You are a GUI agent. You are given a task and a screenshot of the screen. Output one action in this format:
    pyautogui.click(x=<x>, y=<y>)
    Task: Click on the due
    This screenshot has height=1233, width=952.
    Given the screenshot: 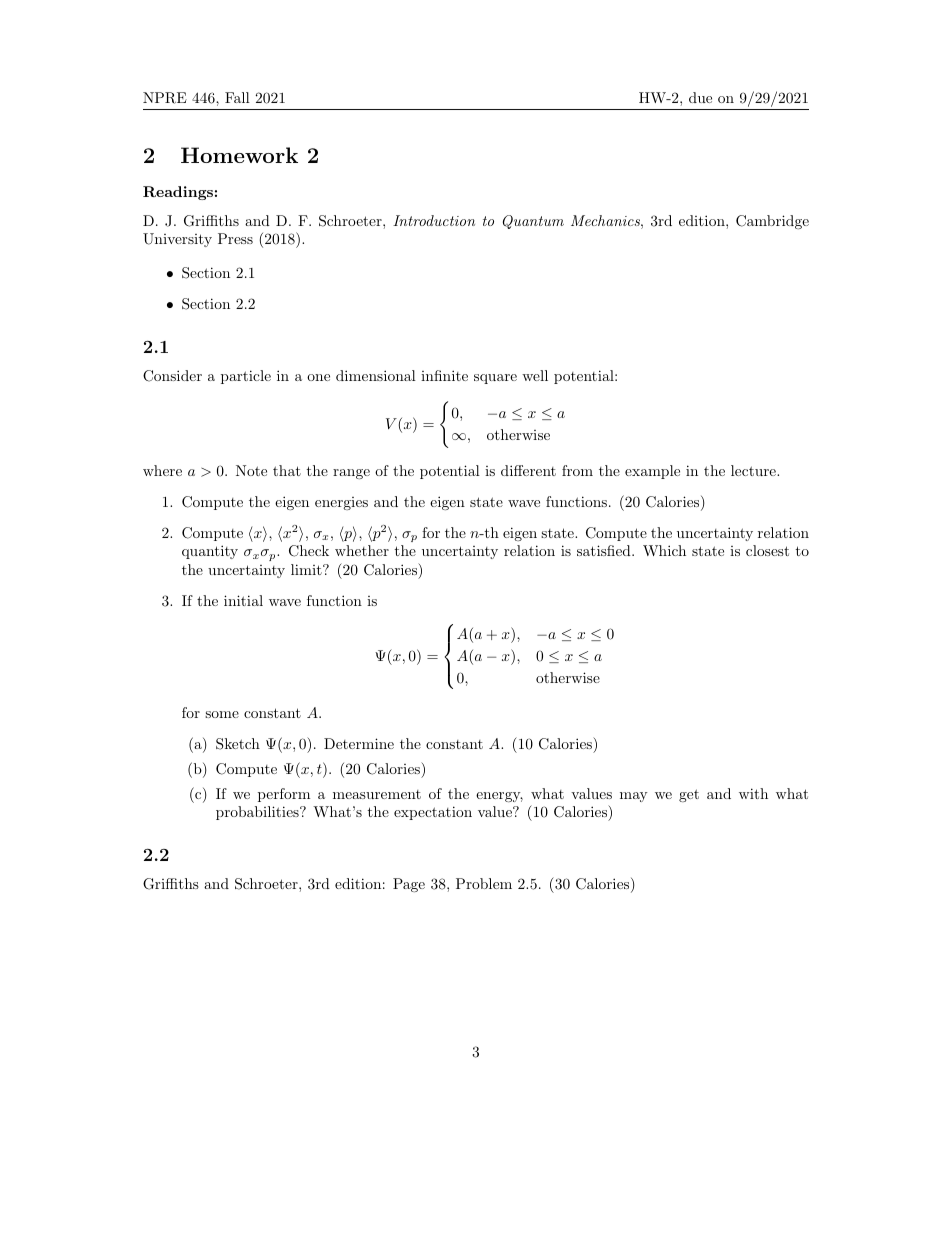 What is the action you would take?
    pyautogui.click(x=700, y=97)
